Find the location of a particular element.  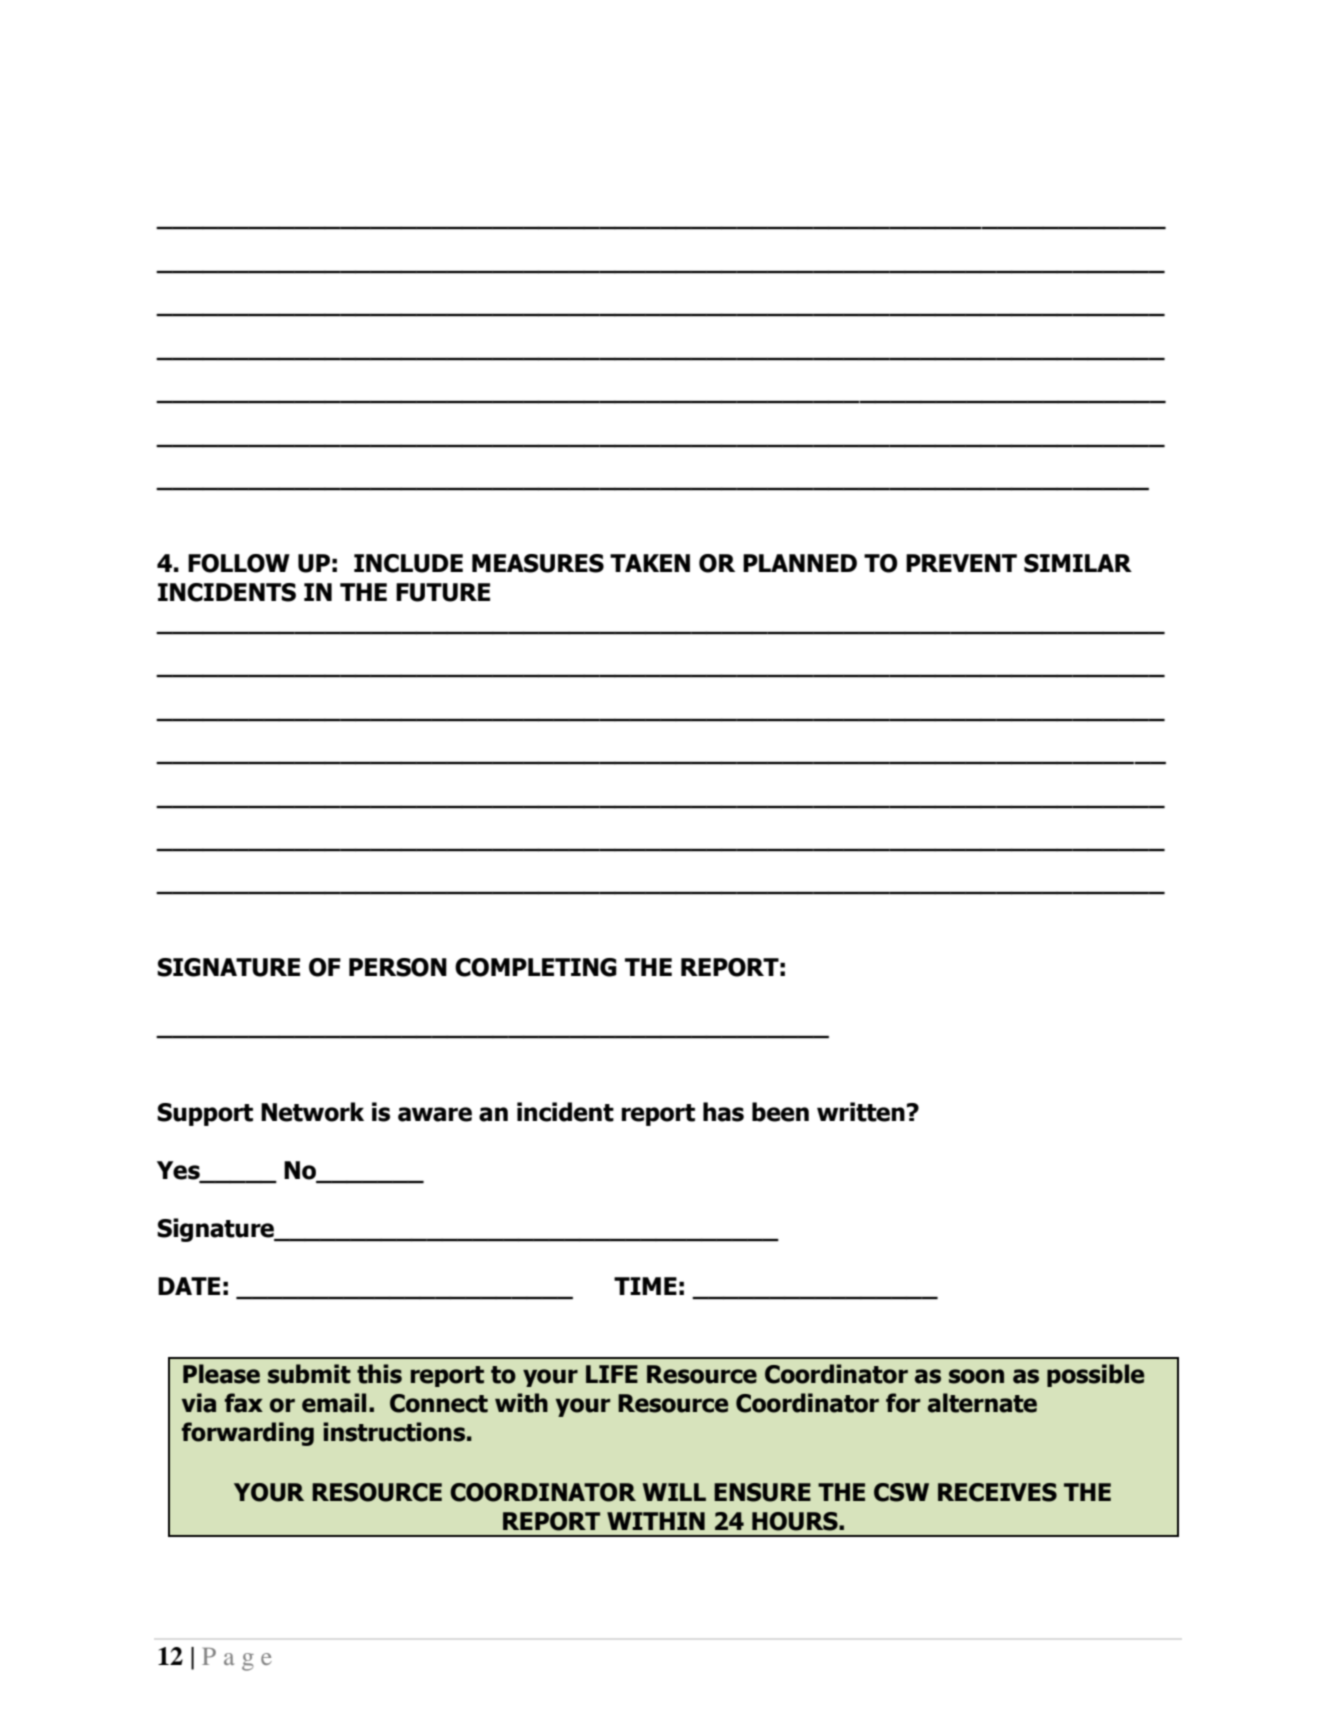

has is located at coordinates (723, 1112).
